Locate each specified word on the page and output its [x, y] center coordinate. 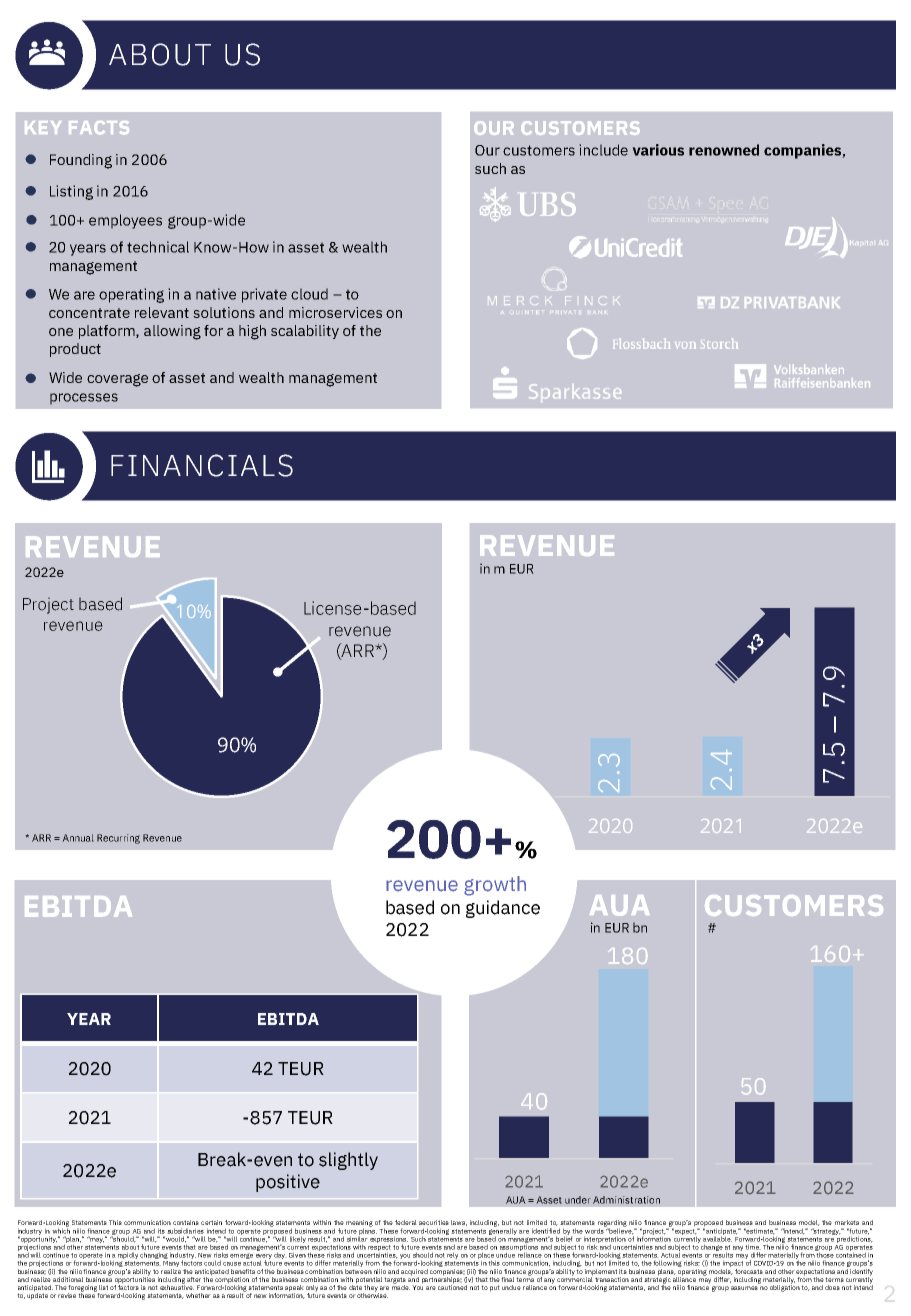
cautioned [452, 1286]
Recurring [118, 839]
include [603, 150]
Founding [81, 161]
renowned [724, 150]
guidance [503, 909]
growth [495, 886]
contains [186, 1222]
